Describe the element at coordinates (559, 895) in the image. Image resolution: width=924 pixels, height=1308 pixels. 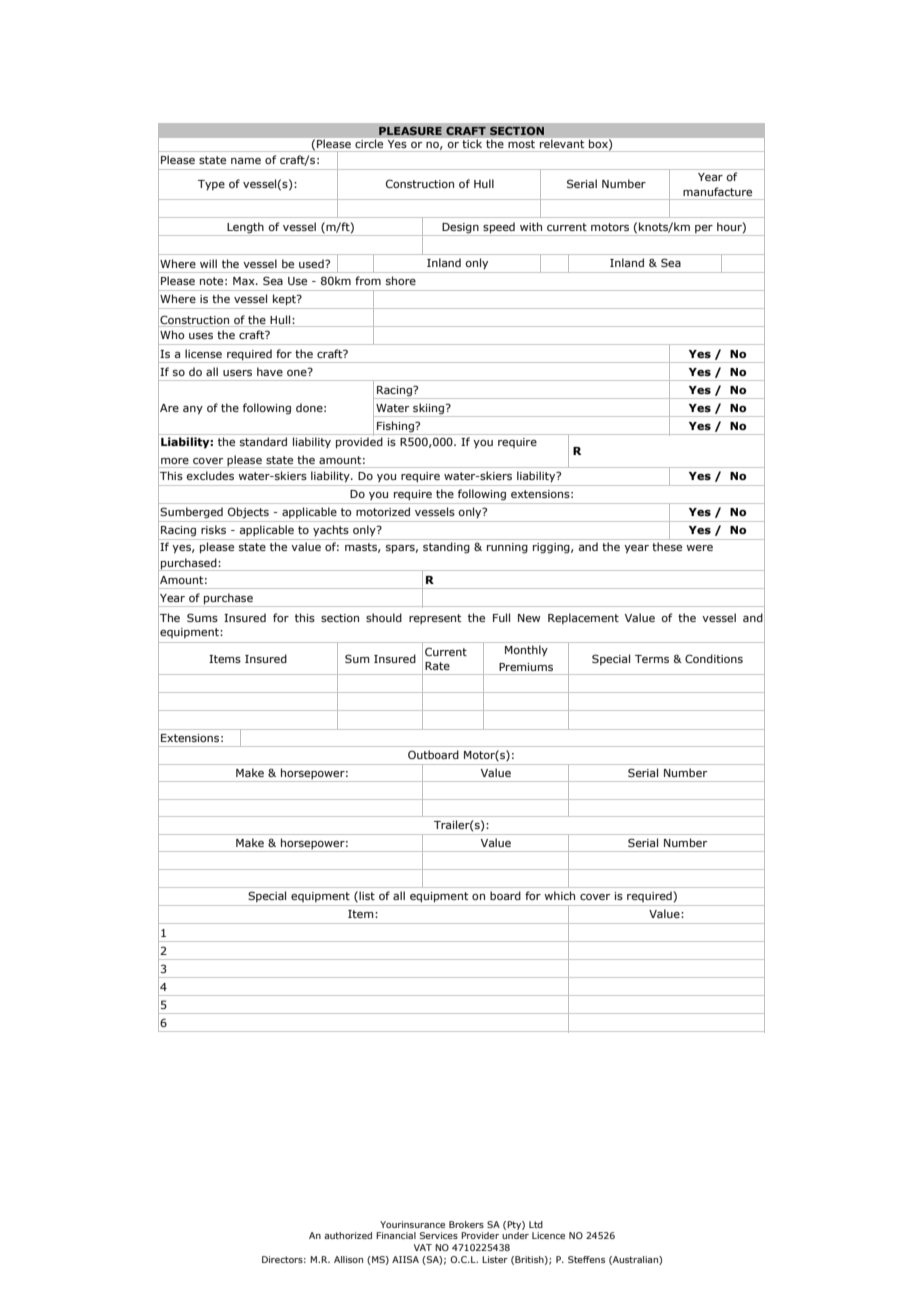
I see `which` at that location.
